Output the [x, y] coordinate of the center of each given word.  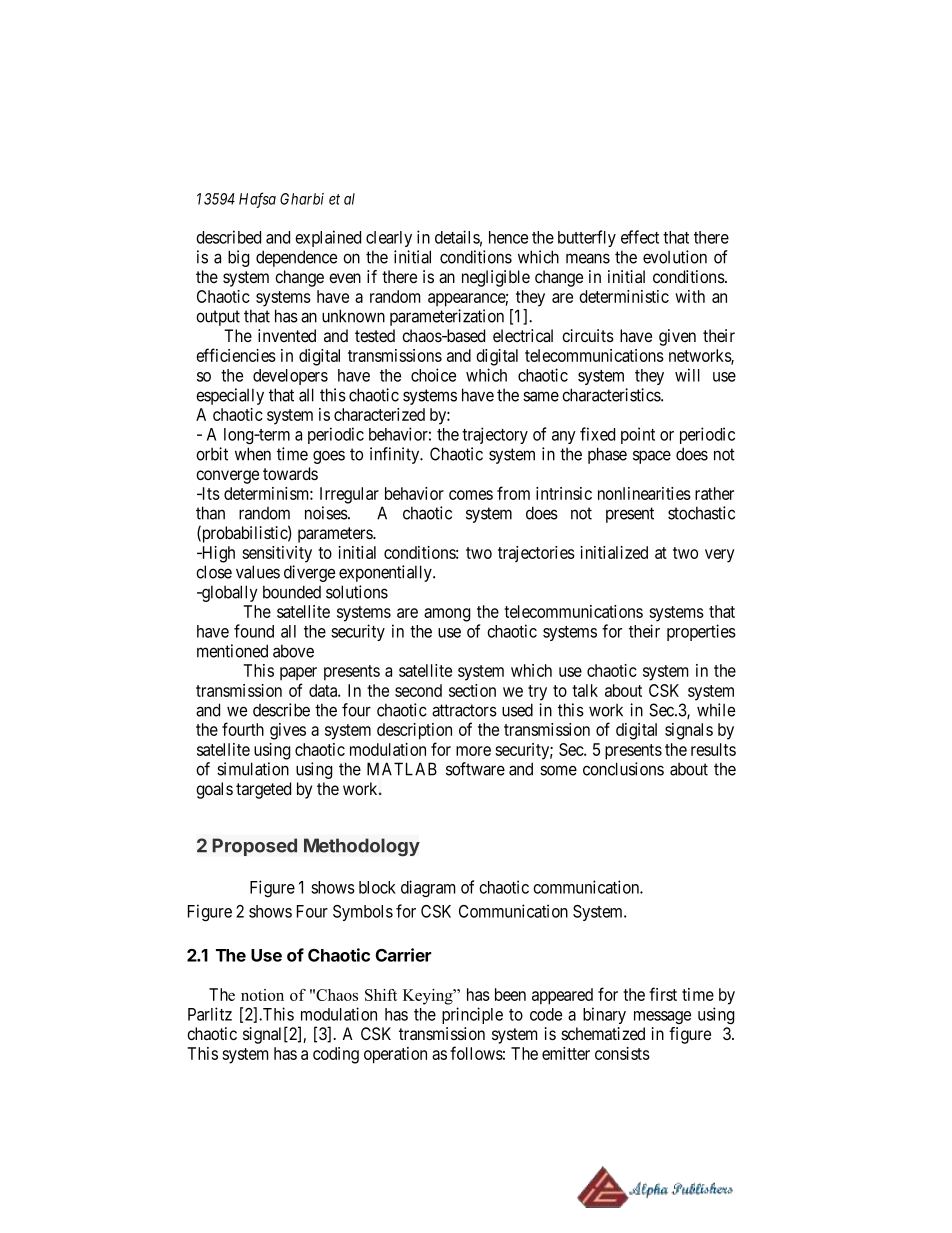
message [662, 1017]
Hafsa [257, 200]
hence [508, 237]
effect [640, 237]
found [254, 631]
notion [262, 995]
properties [701, 632]
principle [472, 1015]
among [447, 615]
